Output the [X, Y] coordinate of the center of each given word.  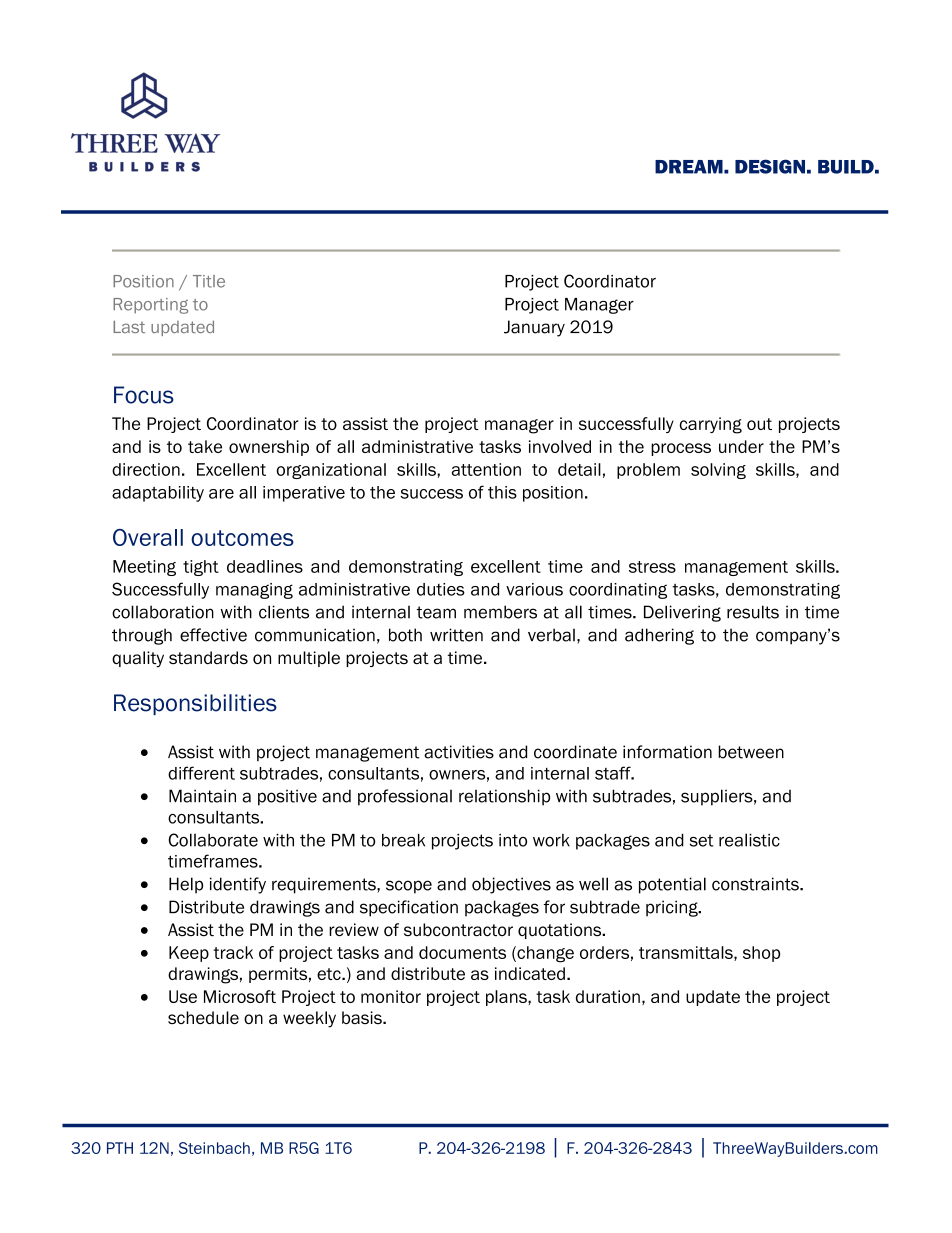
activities [459, 752]
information [667, 752]
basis [363, 1017]
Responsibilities [195, 704]
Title [209, 281]
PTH [120, 1148]
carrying [710, 425]
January [534, 328]
